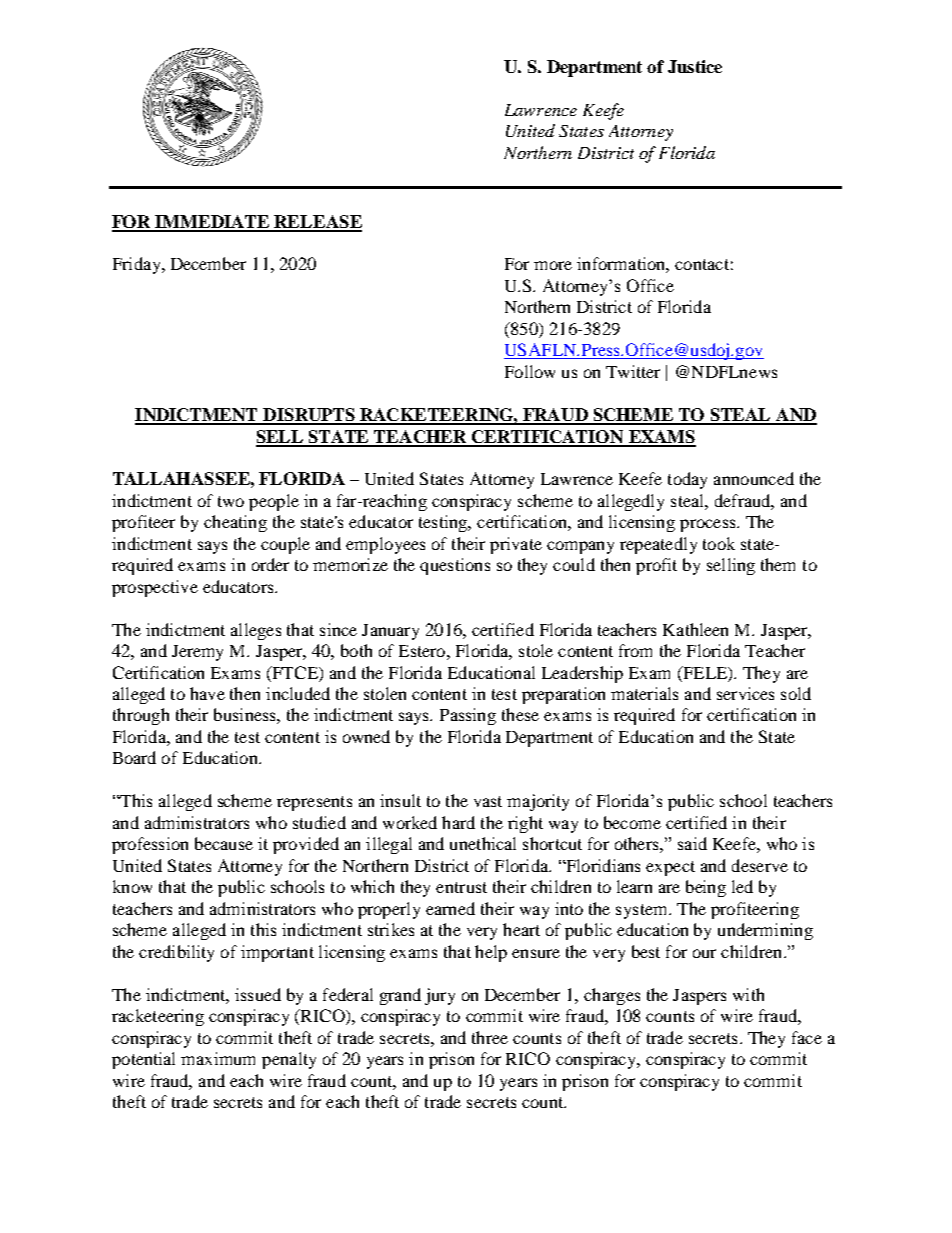 This screenshot has height=1233, width=952. Describe the element at coordinates (702, 264) in the screenshot. I see `contact` at that location.
